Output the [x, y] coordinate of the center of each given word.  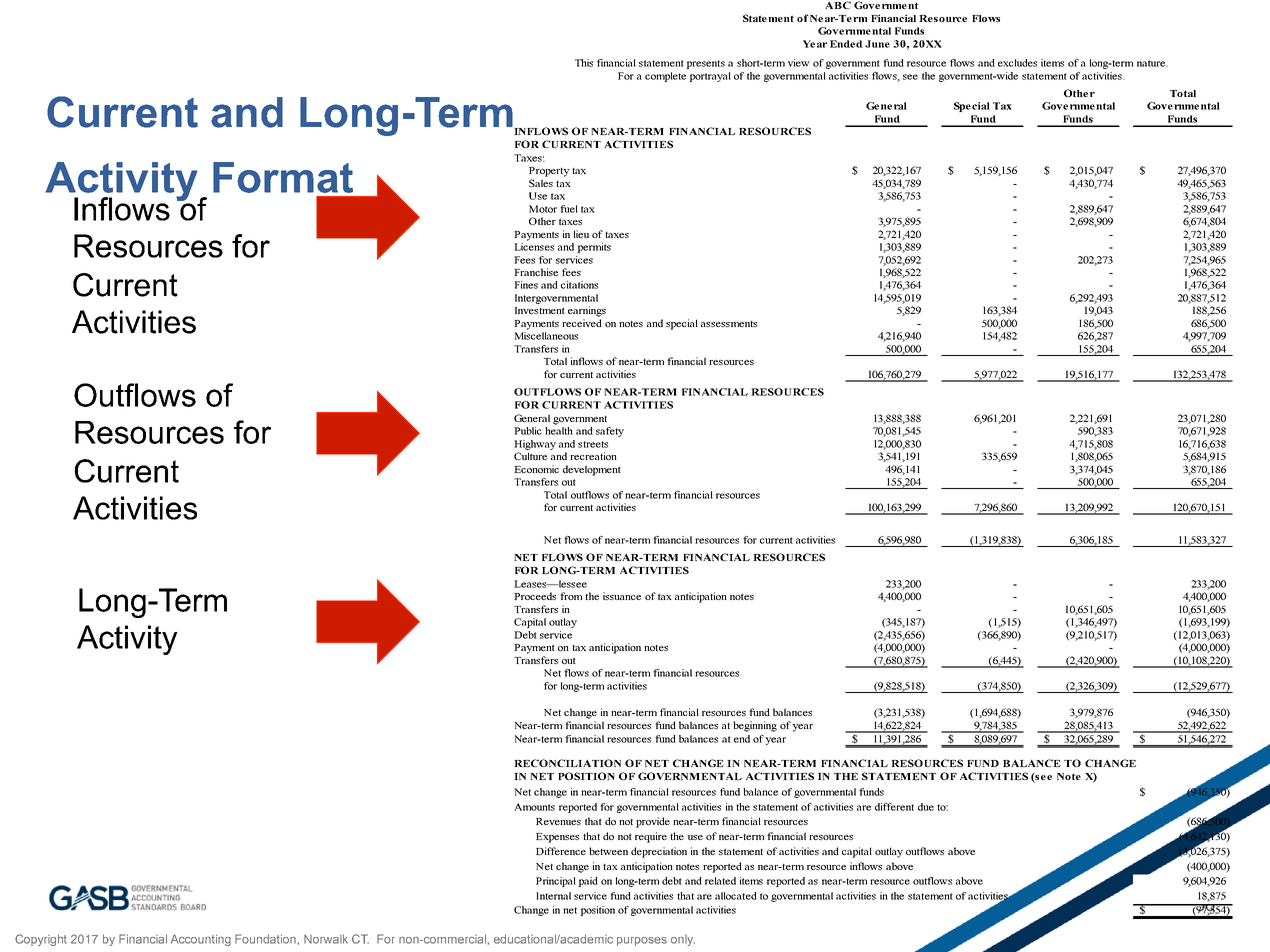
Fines [526, 285]
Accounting [201, 940]
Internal [553, 896]
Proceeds [535, 596]
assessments [729, 324]
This [584, 63]
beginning [755, 726]
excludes [1017, 63]
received [582, 323]
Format [283, 177]
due [926, 807]
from [571, 596]
